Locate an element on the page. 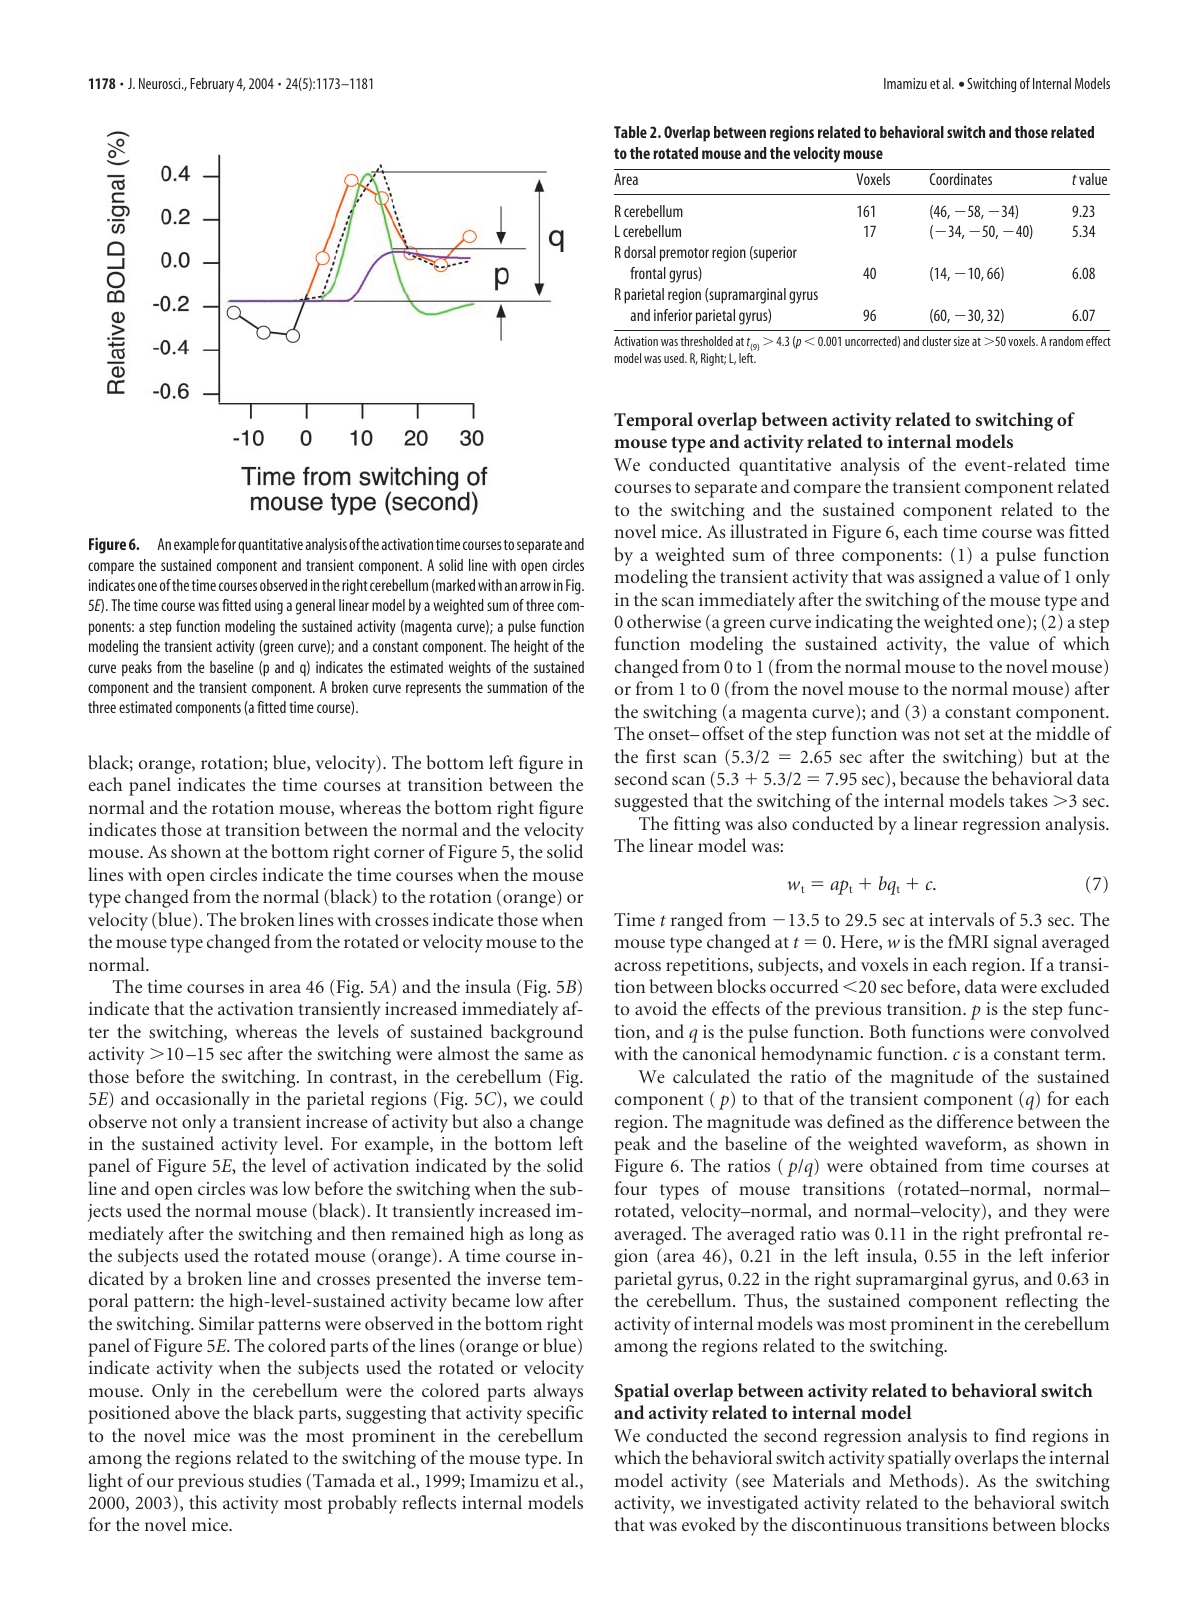  suggested is located at coordinates (651, 802).
